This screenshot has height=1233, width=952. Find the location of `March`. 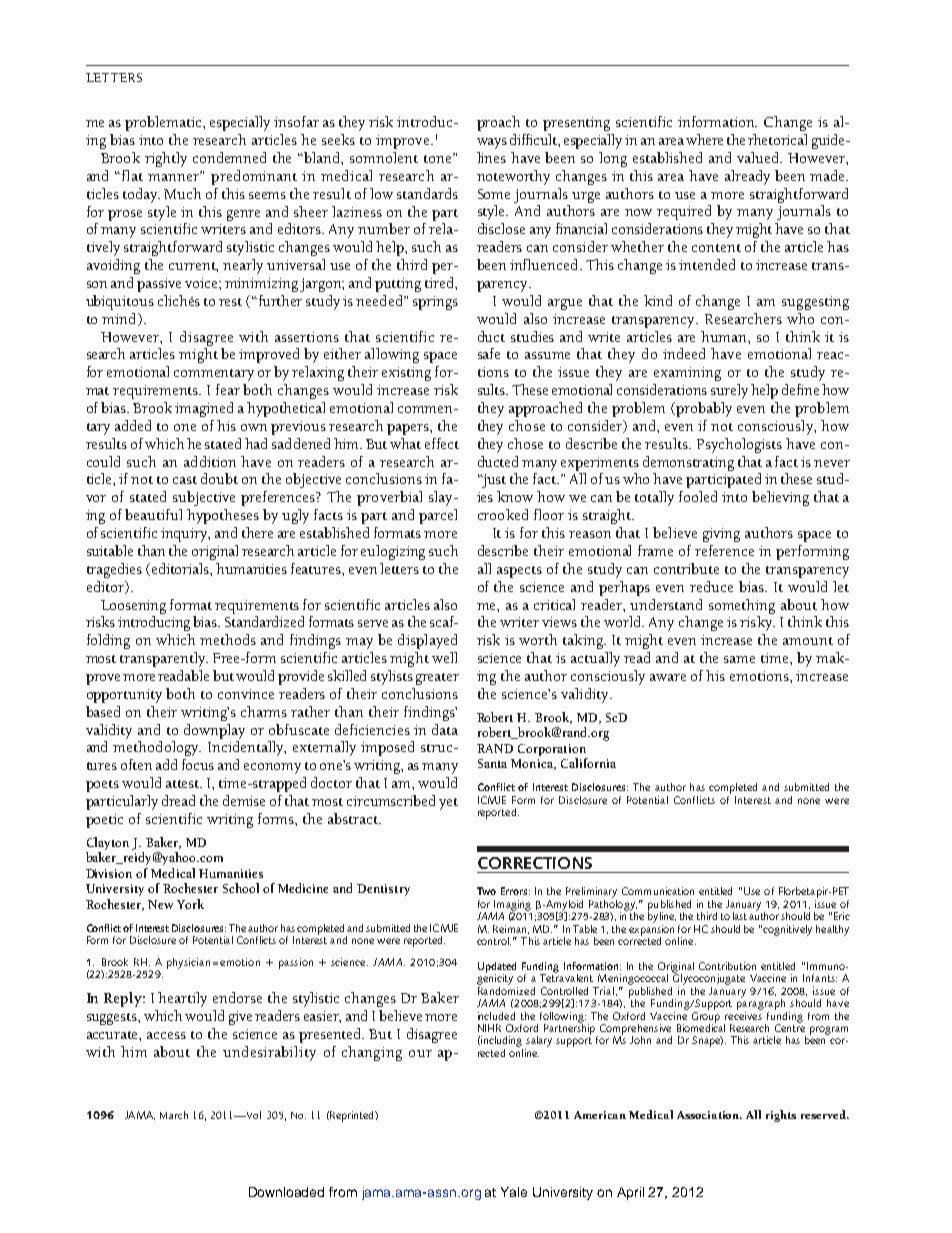

March is located at coordinates (174, 1115).
